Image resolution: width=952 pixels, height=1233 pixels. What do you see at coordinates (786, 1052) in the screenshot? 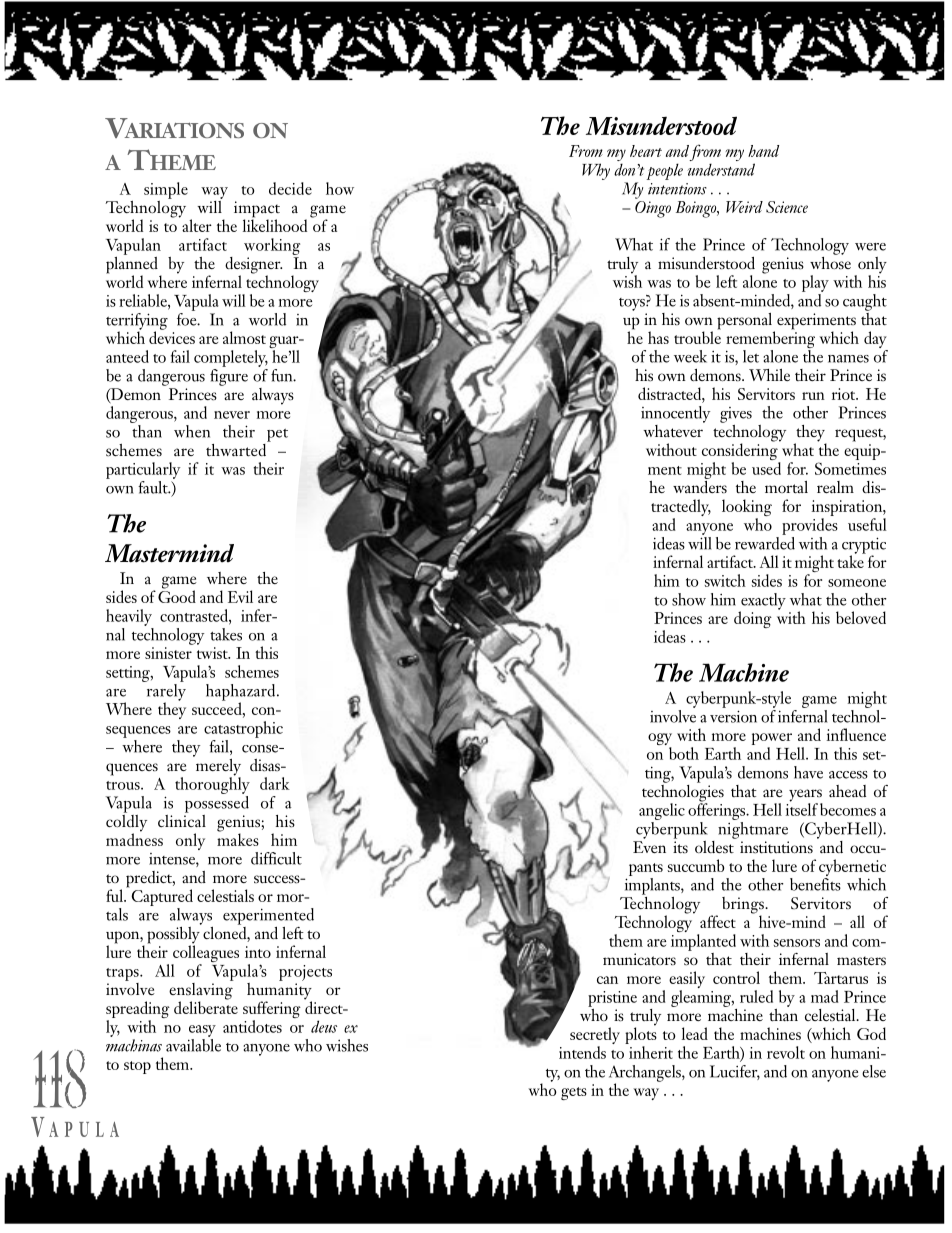
I see `revolt` at bounding box center [786, 1052].
